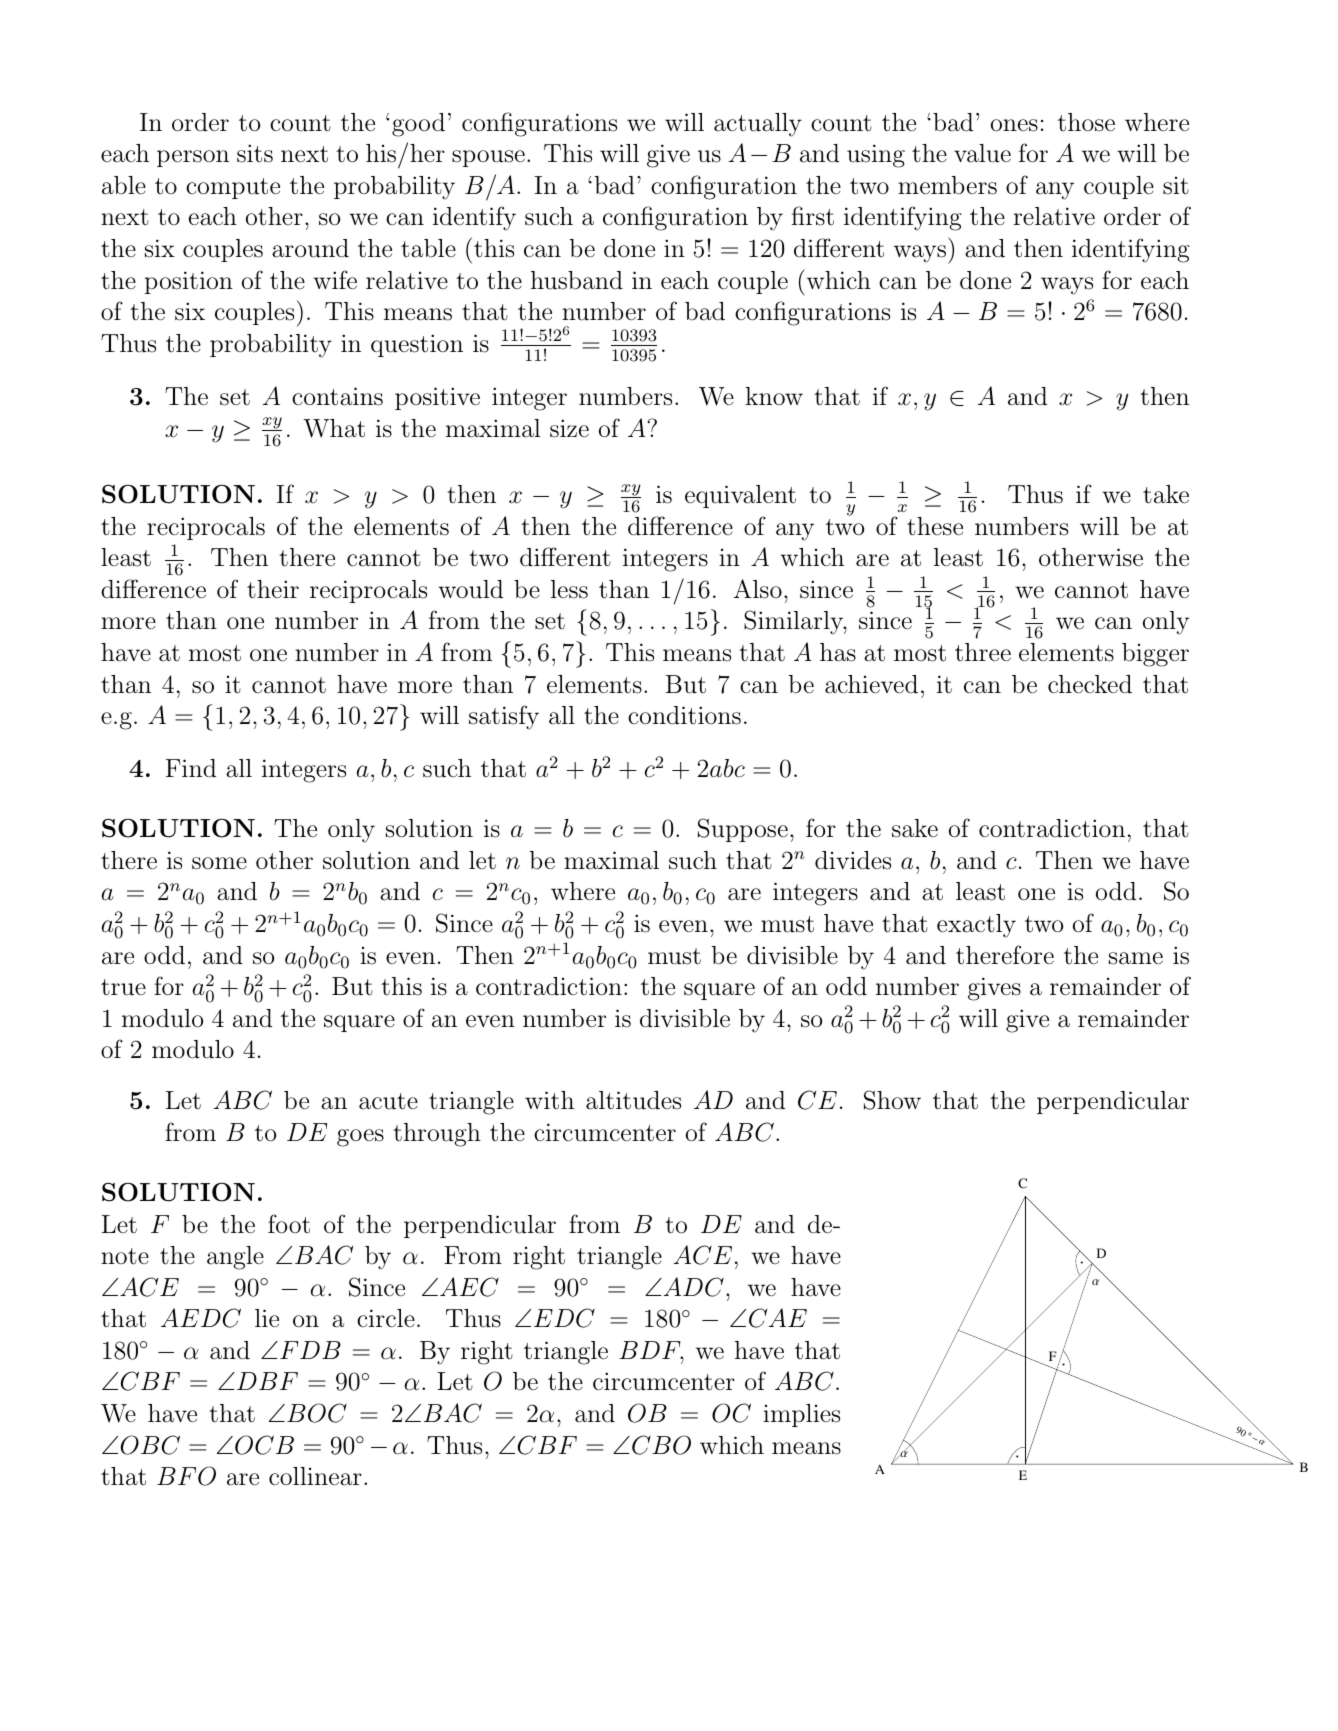 The height and width of the document is (1731, 1338). I want to click on Suppose, so click(743, 830).
